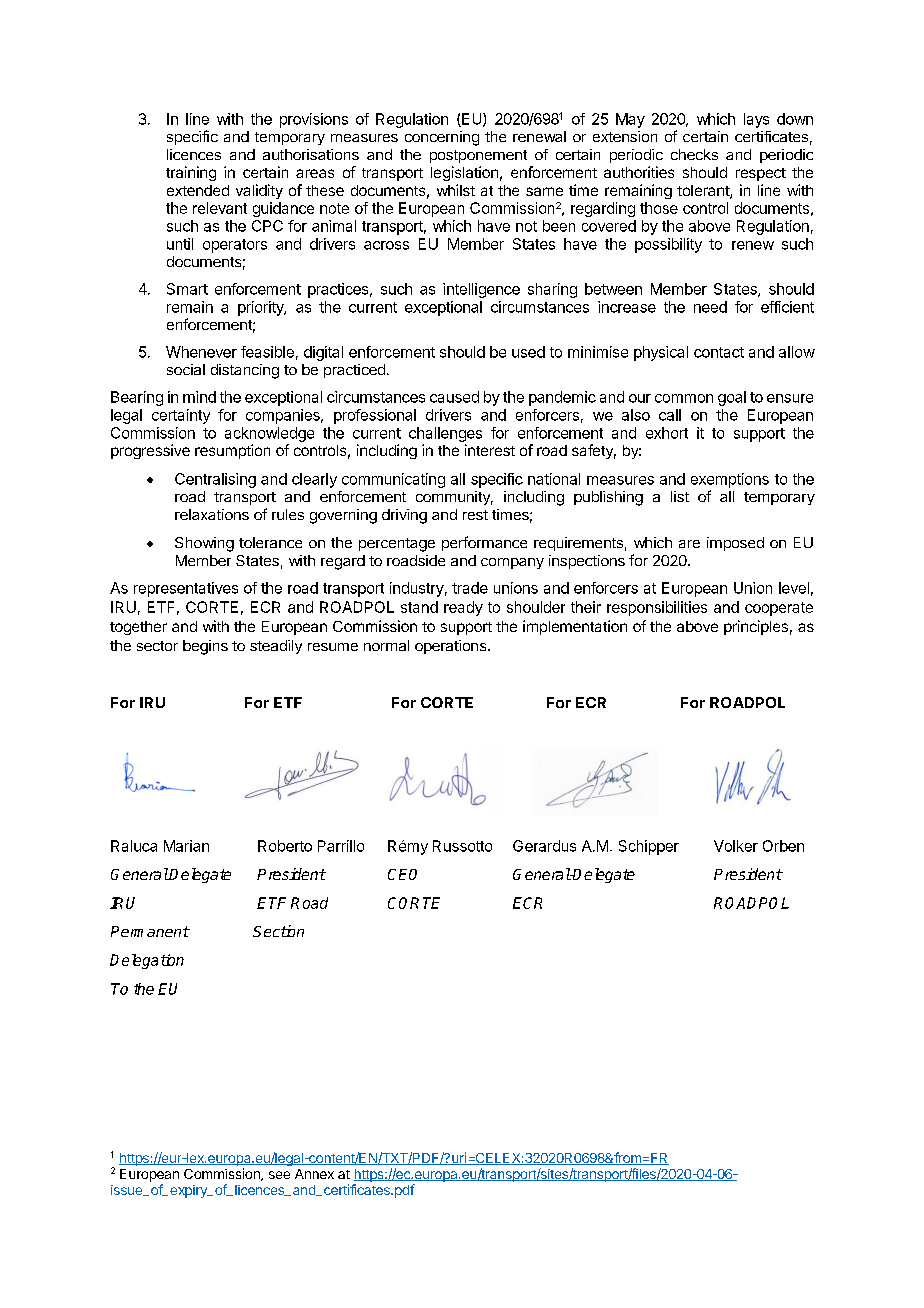 The image size is (924, 1308). What do you see at coordinates (191, 173) in the screenshot?
I see `training` at bounding box center [191, 173].
